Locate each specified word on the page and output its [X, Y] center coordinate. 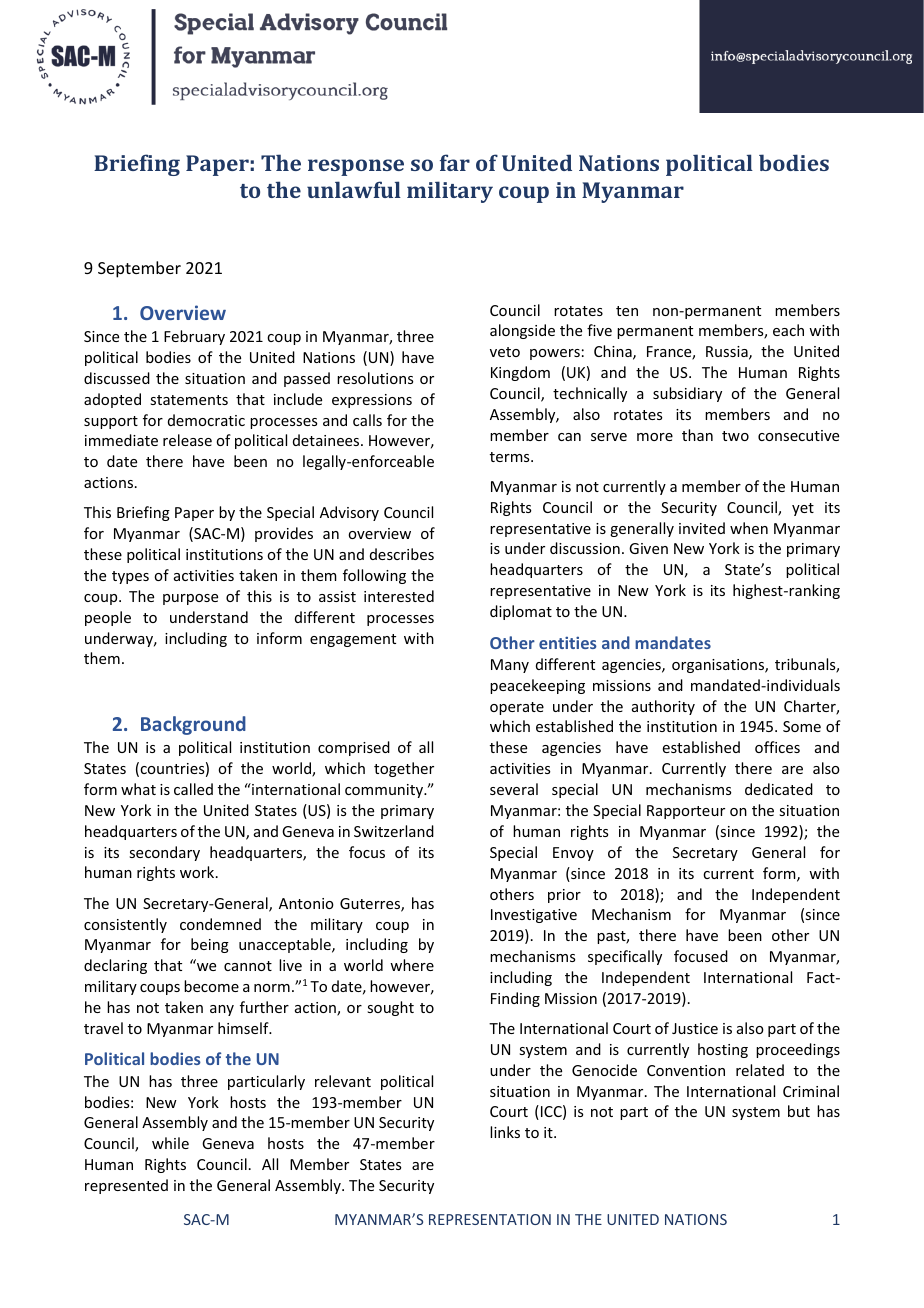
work [198, 872]
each [788, 330]
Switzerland [394, 831]
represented [126, 1186]
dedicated [779, 789]
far [455, 162]
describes [402, 554]
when [749, 528]
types [130, 577]
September [139, 269]
